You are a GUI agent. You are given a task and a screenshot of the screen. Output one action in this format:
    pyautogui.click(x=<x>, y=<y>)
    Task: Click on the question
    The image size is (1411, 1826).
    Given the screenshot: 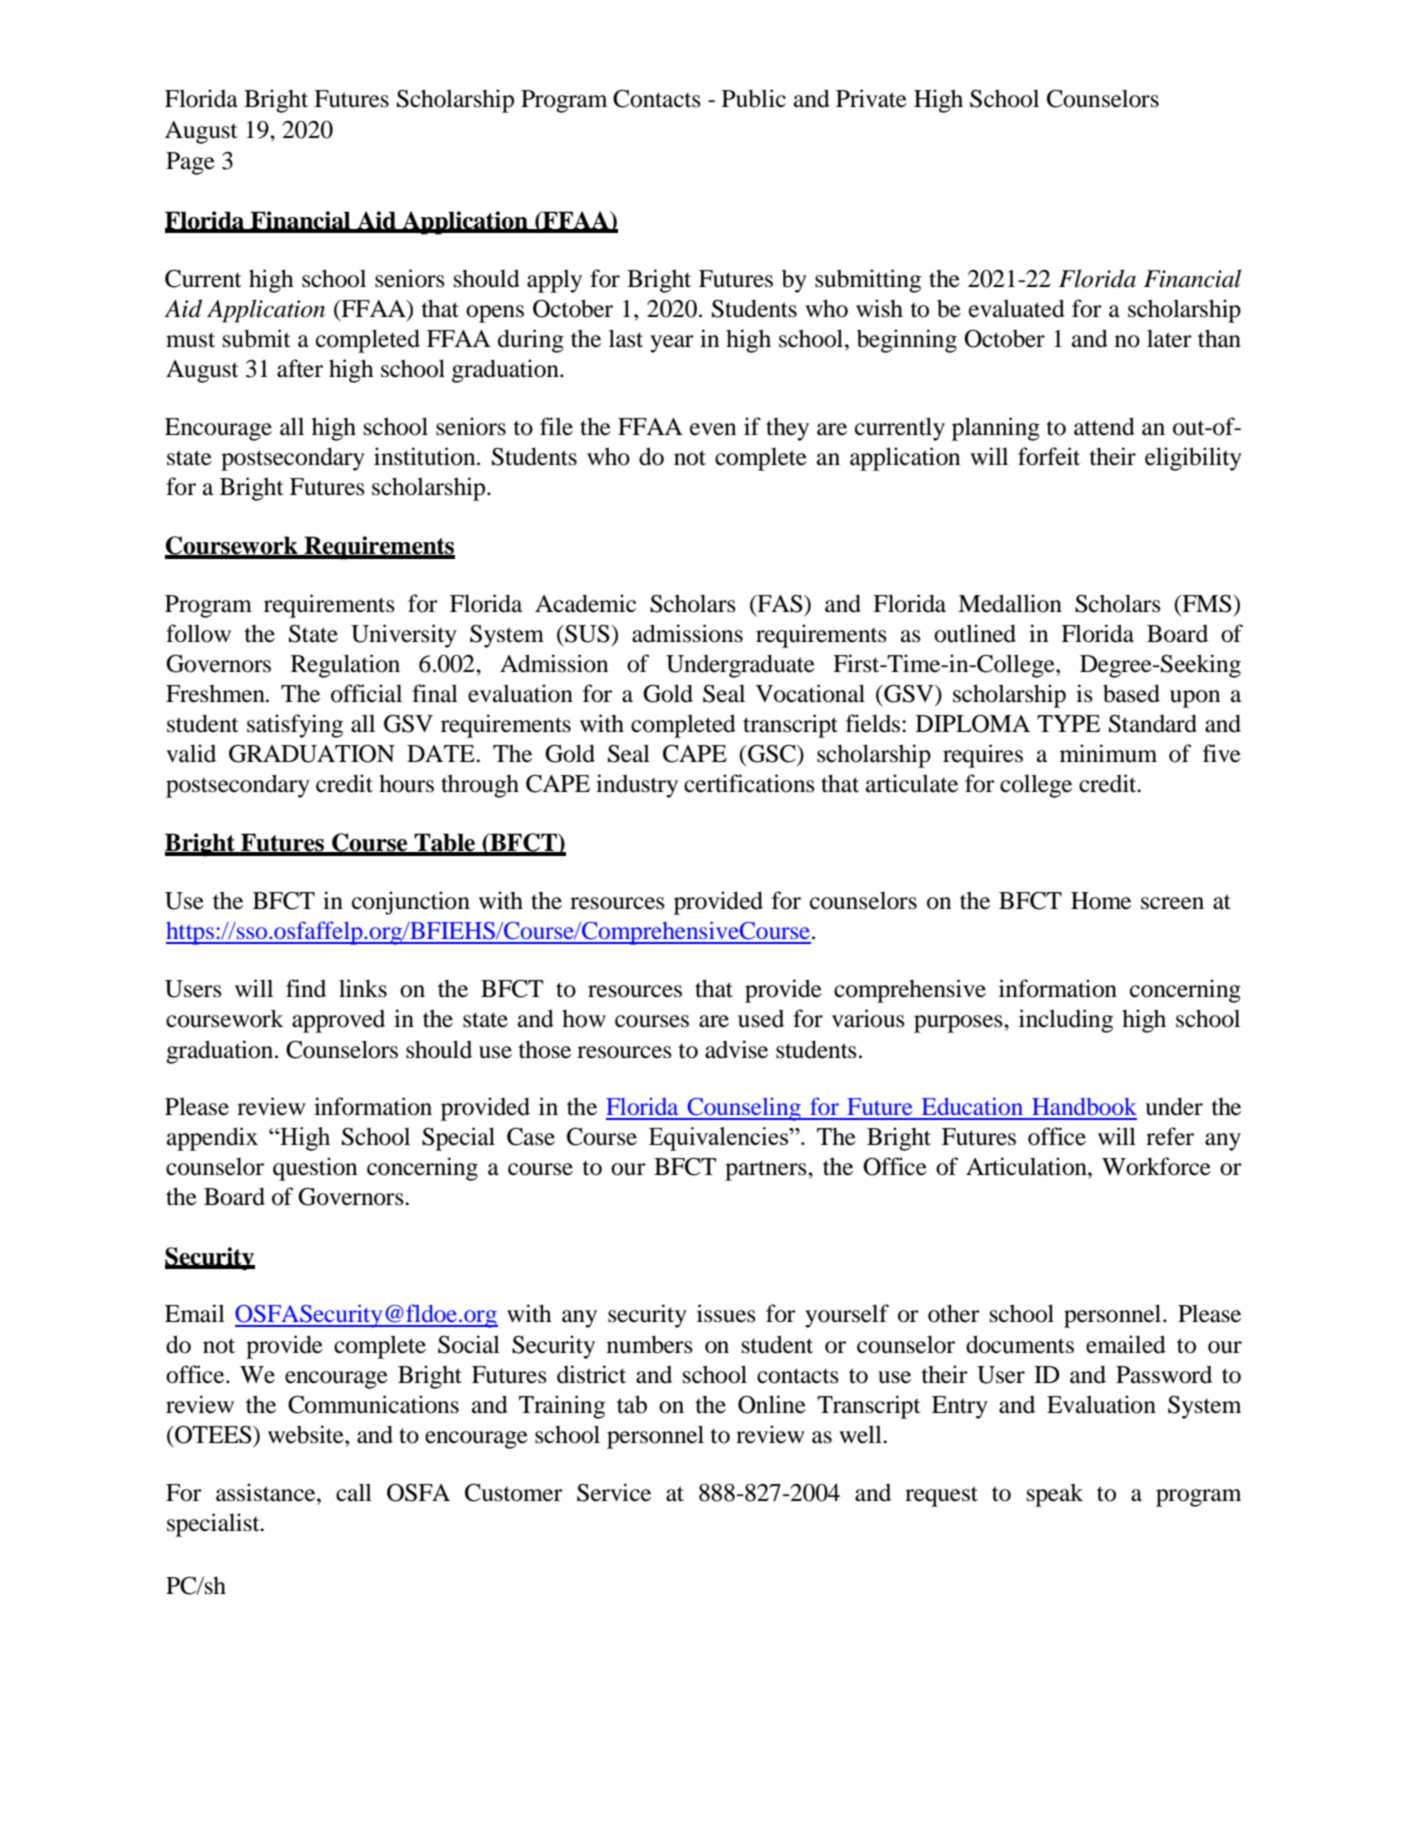 What is the action you would take?
    pyautogui.click(x=315, y=1169)
